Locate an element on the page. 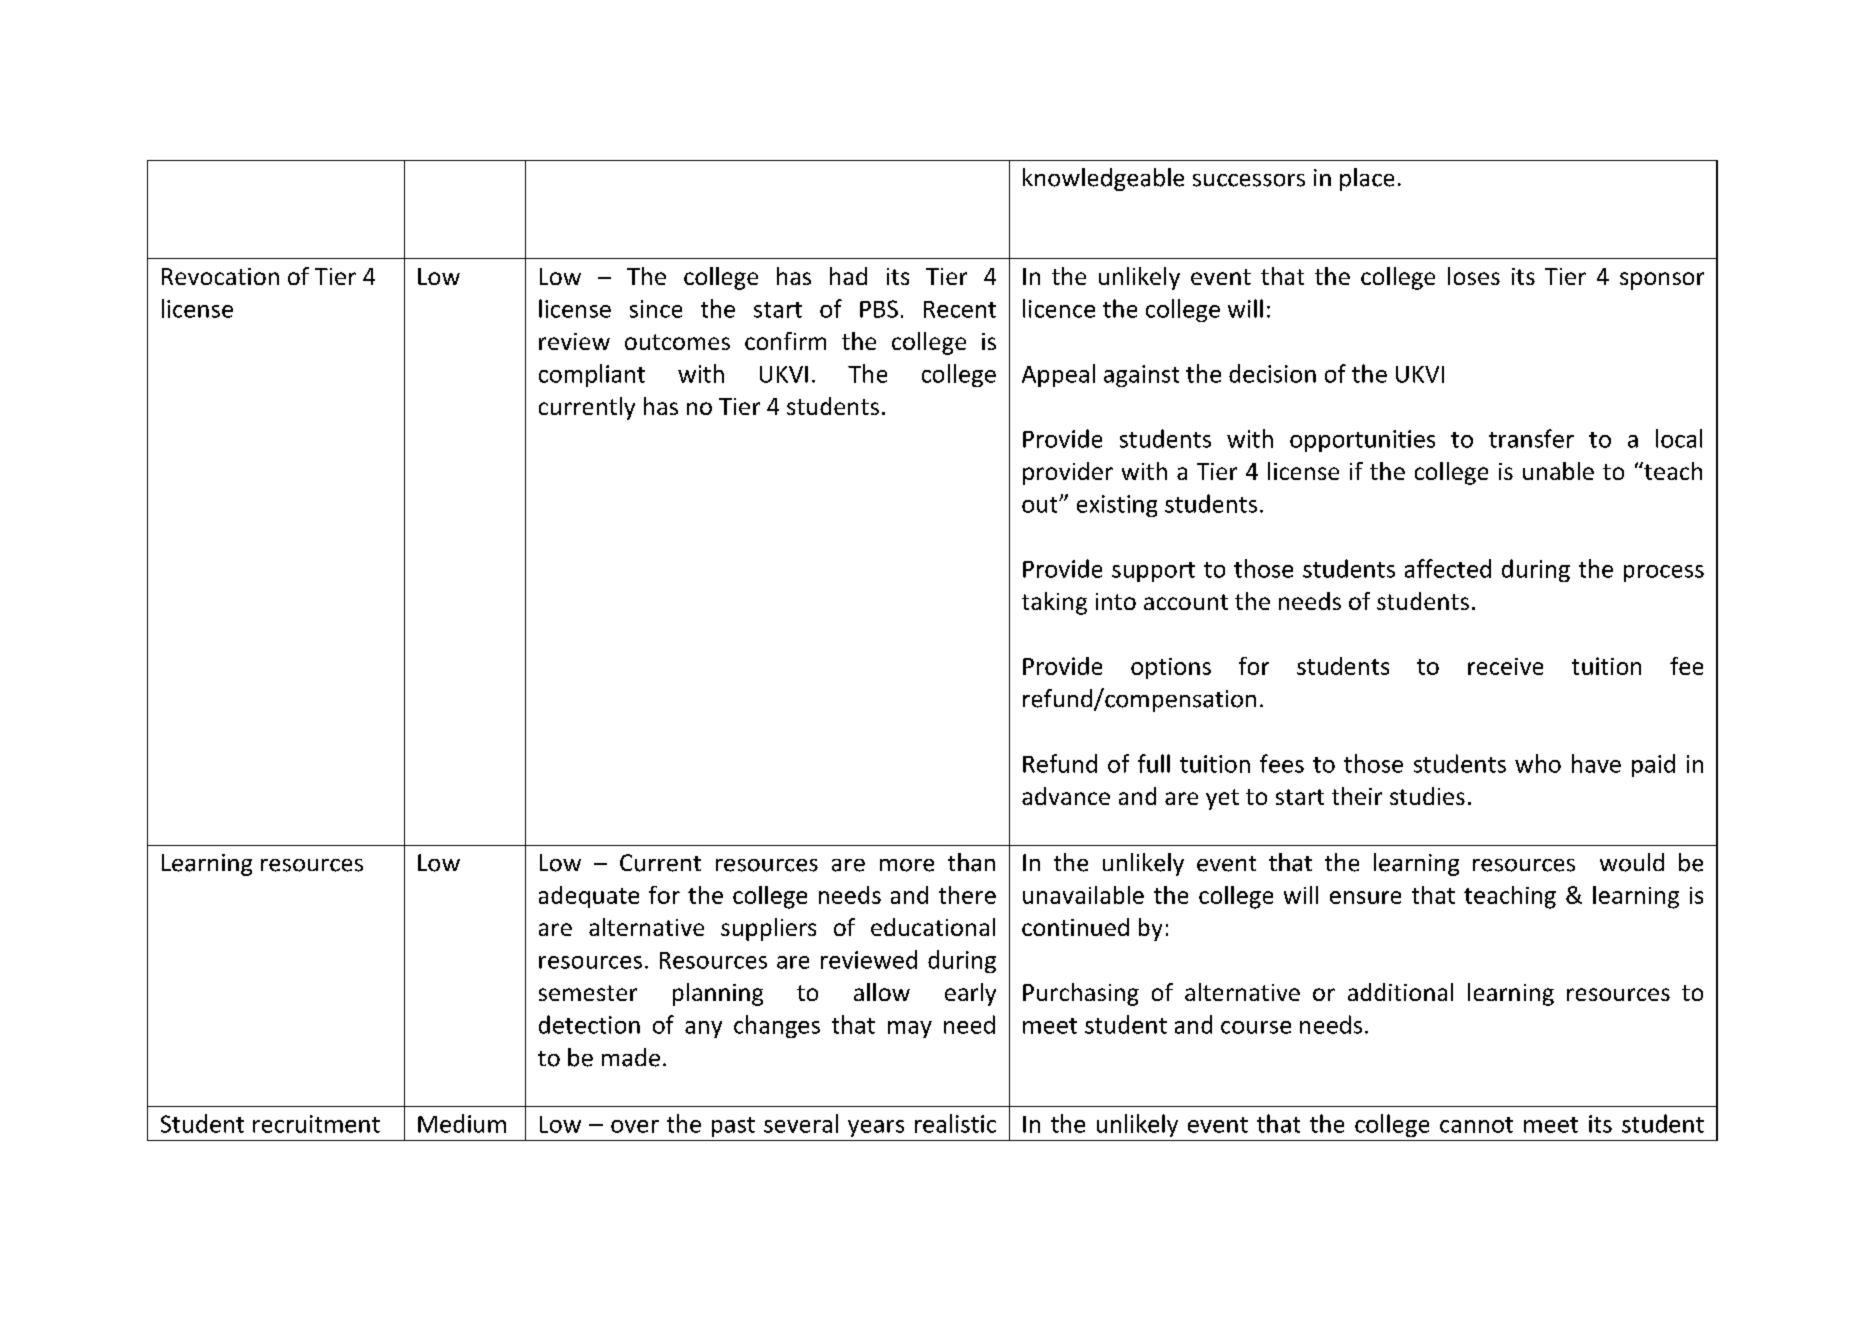 This image has width=1868, height=1321. Revocation is located at coordinates (220, 276).
